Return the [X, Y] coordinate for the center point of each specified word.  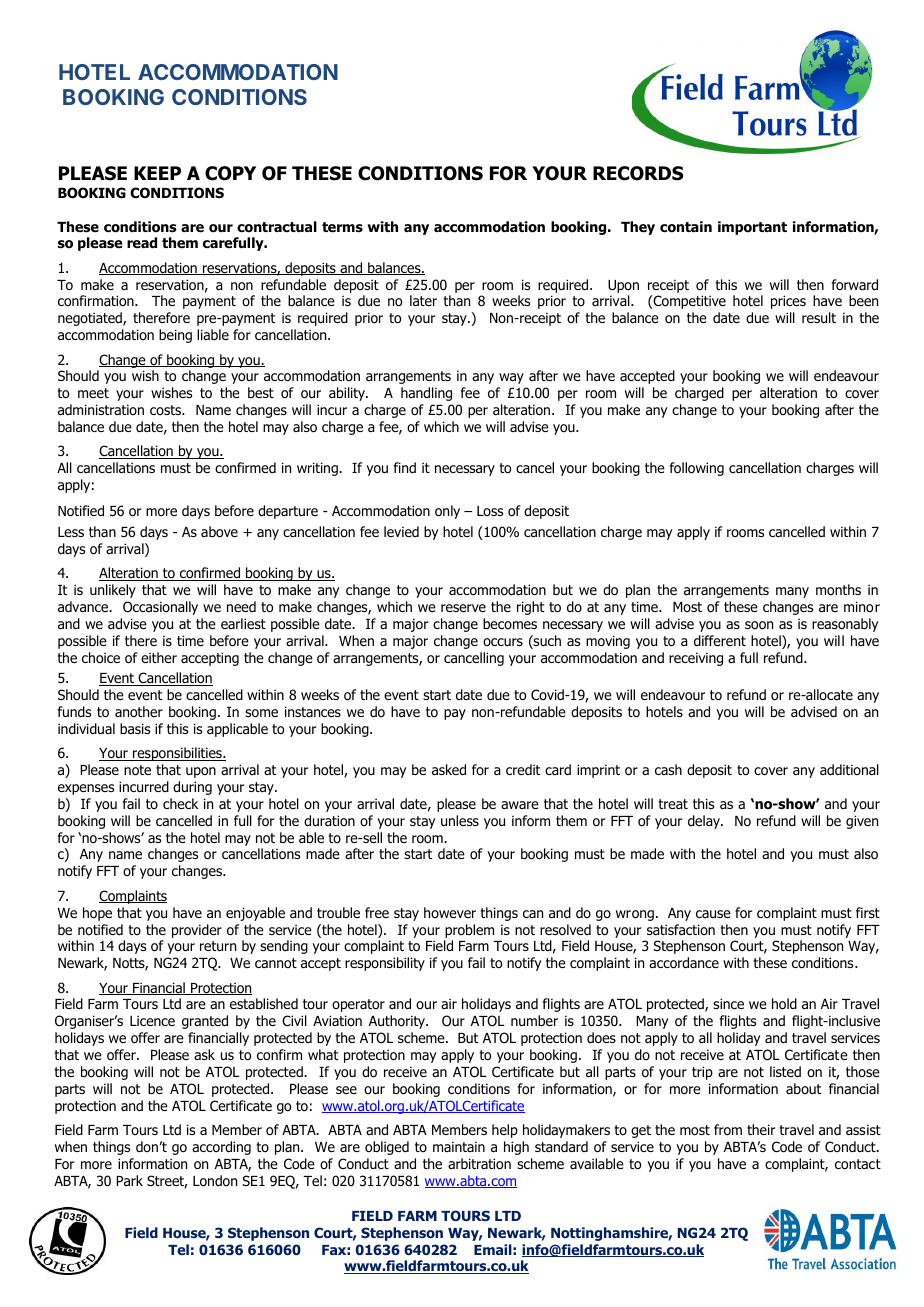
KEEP [157, 173]
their [761, 1129]
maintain [459, 1146]
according [221, 1148]
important [752, 228]
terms [342, 227]
